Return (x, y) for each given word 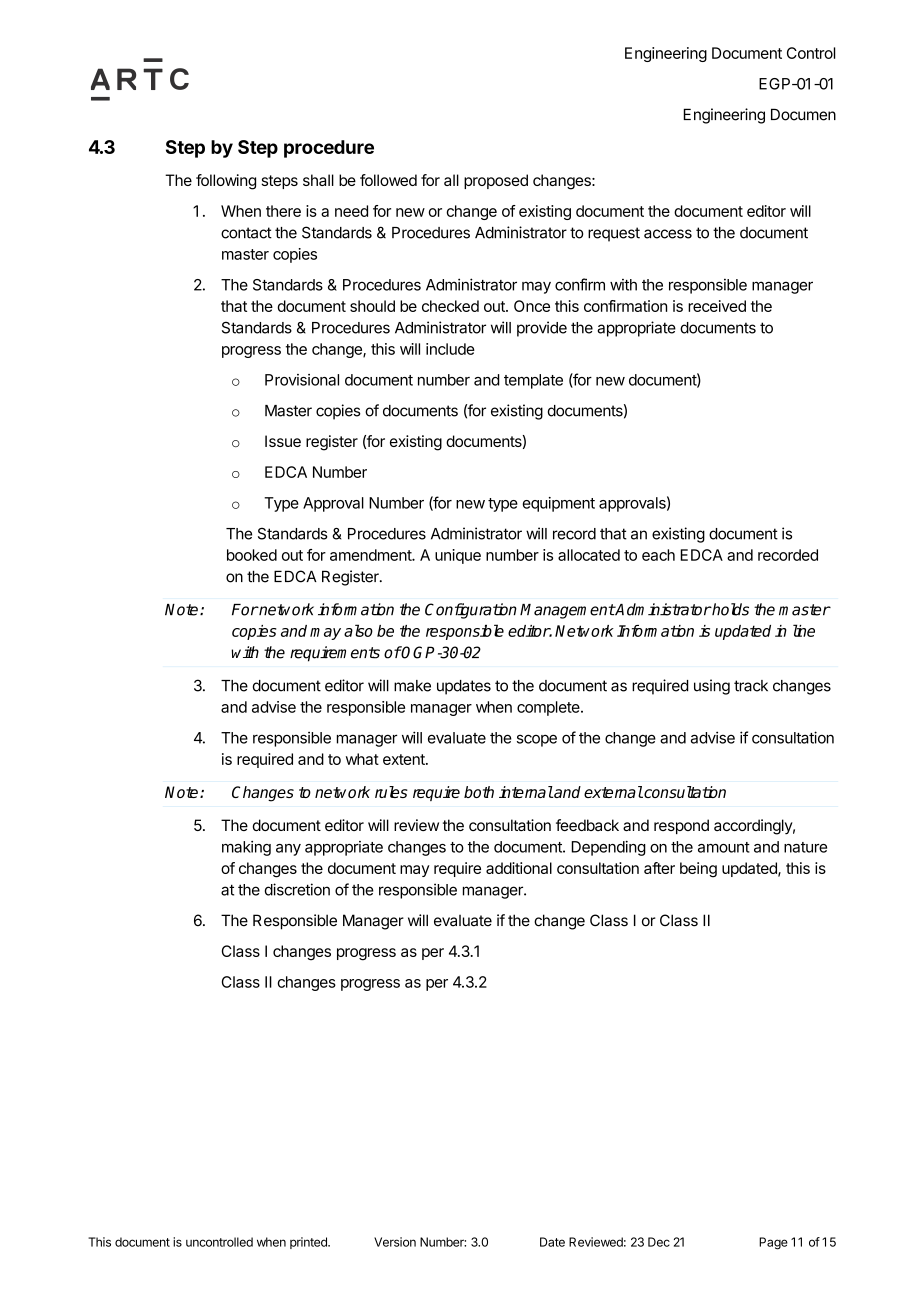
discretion (297, 889)
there (283, 211)
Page (773, 1243)
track (751, 686)
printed (309, 1243)
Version (395, 1242)
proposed (496, 181)
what (362, 759)
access (668, 234)
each (658, 555)
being (698, 870)
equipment (558, 504)
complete (549, 708)
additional (519, 868)
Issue (283, 441)
